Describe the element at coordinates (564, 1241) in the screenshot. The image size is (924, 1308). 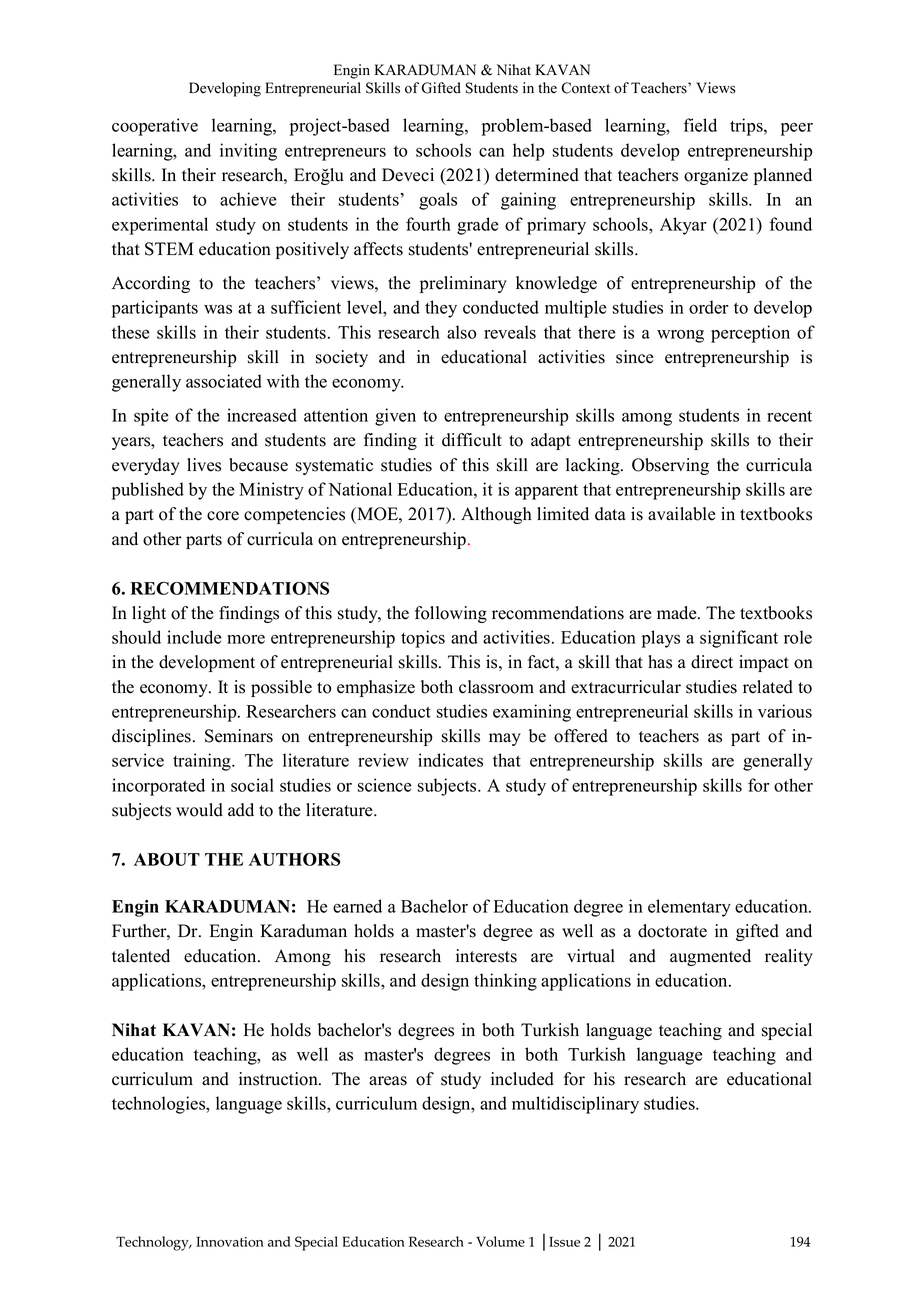
I see `Issue` at that location.
